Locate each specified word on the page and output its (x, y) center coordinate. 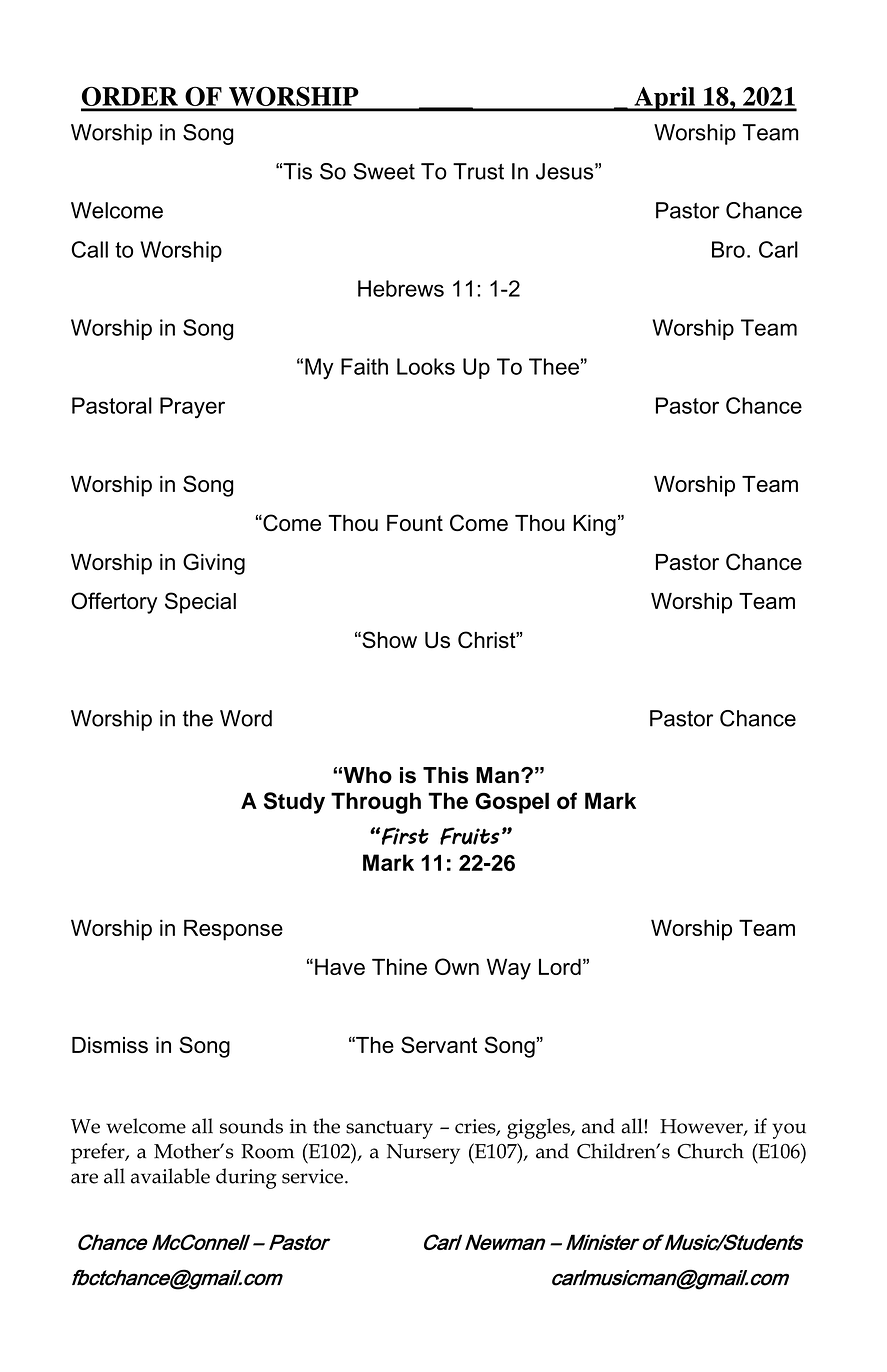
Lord (560, 966)
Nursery (423, 1154)
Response (233, 930)
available (170, 1176)
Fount (415, 523)
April (664, 99)
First (405, 836)
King (594, 525)
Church (710, 1151)
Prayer (192, 408)
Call (89, 249)
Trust (478, 171)
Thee (554, 366)
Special (200, 603)
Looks (426, 366)
